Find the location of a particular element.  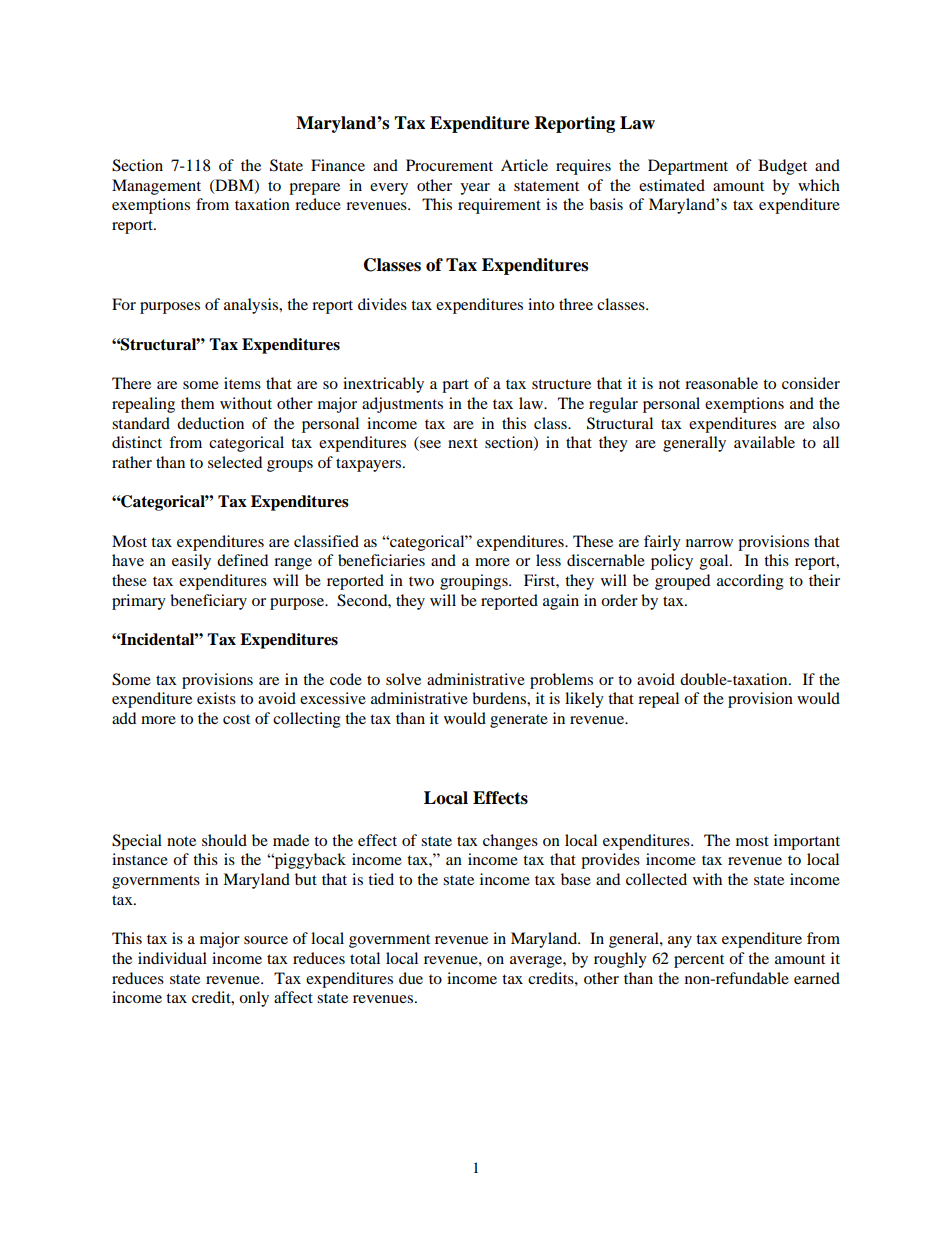

reasonable is located at coordinates (721, 383).
